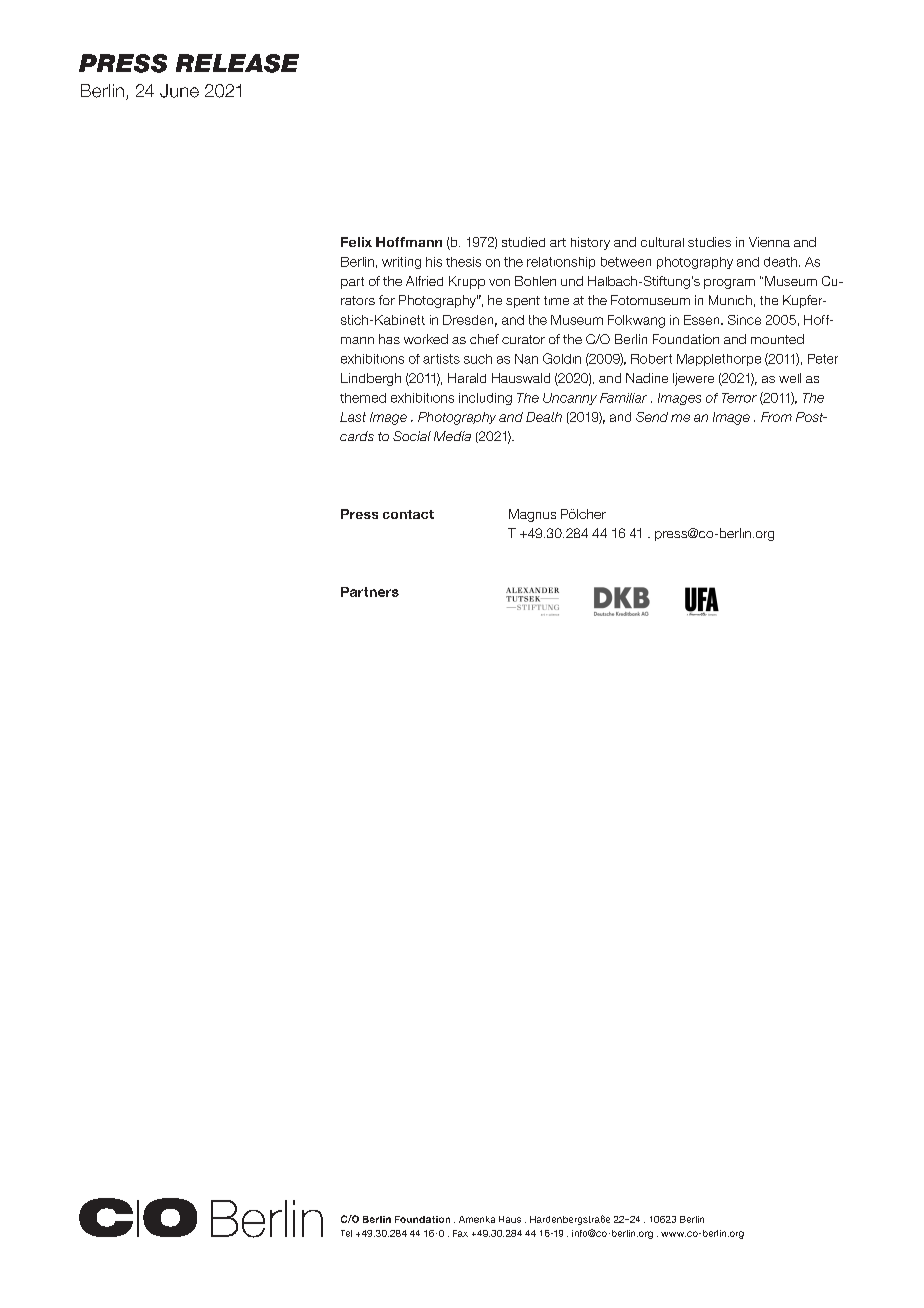  What do you see at coordinates (237, 63) in the screenshot?
I see `RELEASE` at bounding box center [237, 63].
